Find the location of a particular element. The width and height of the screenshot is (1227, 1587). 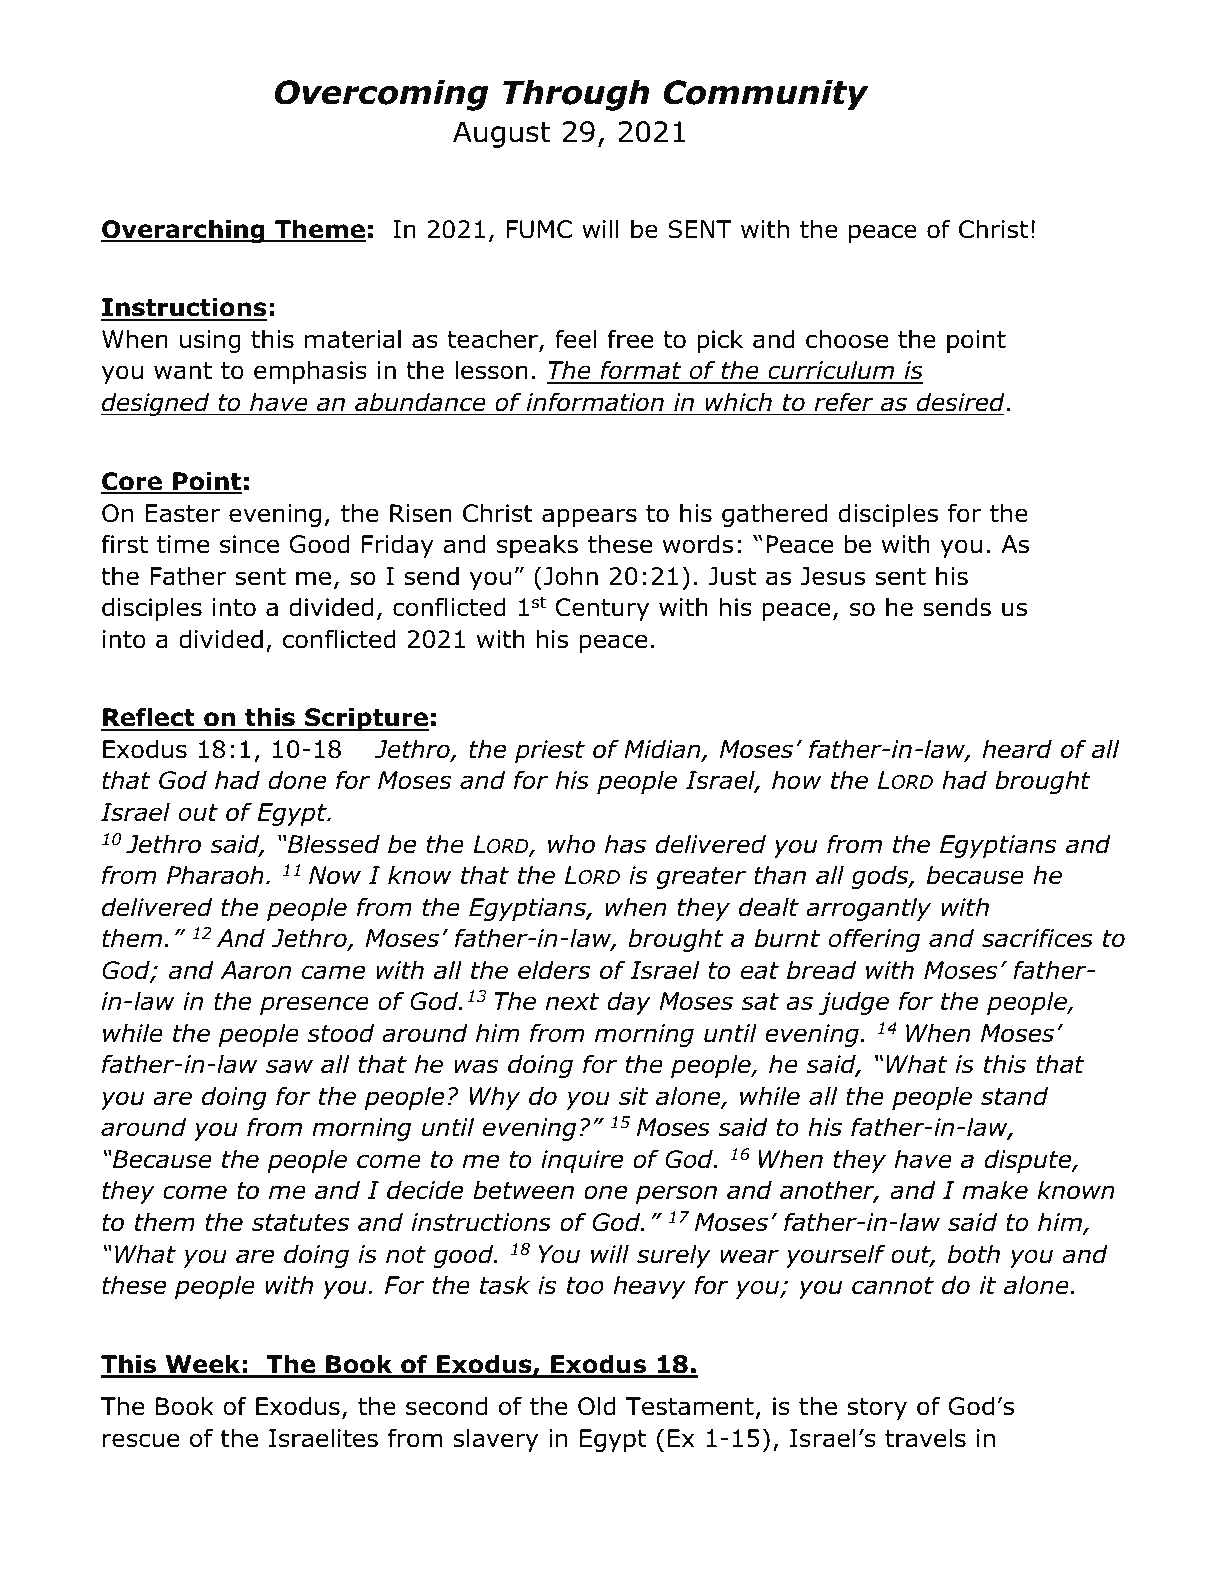

Overarching is located at coordinates (184, 231).
